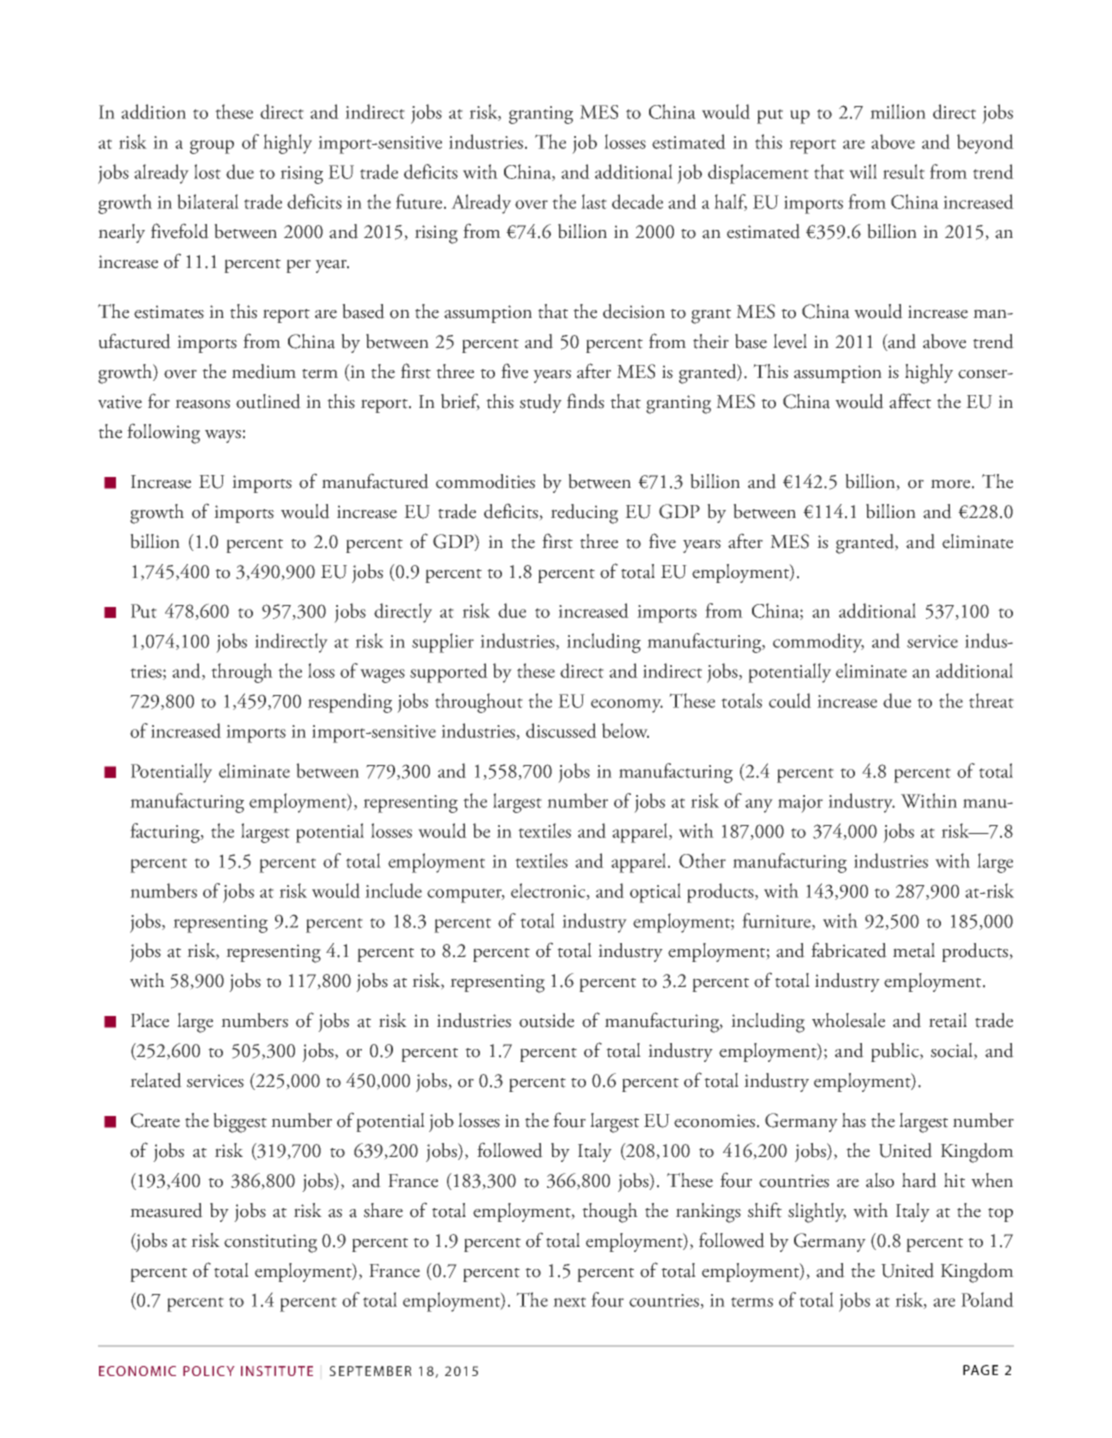 The image size is (1112, 1438). I want to click on wages, so click(382, 676).
